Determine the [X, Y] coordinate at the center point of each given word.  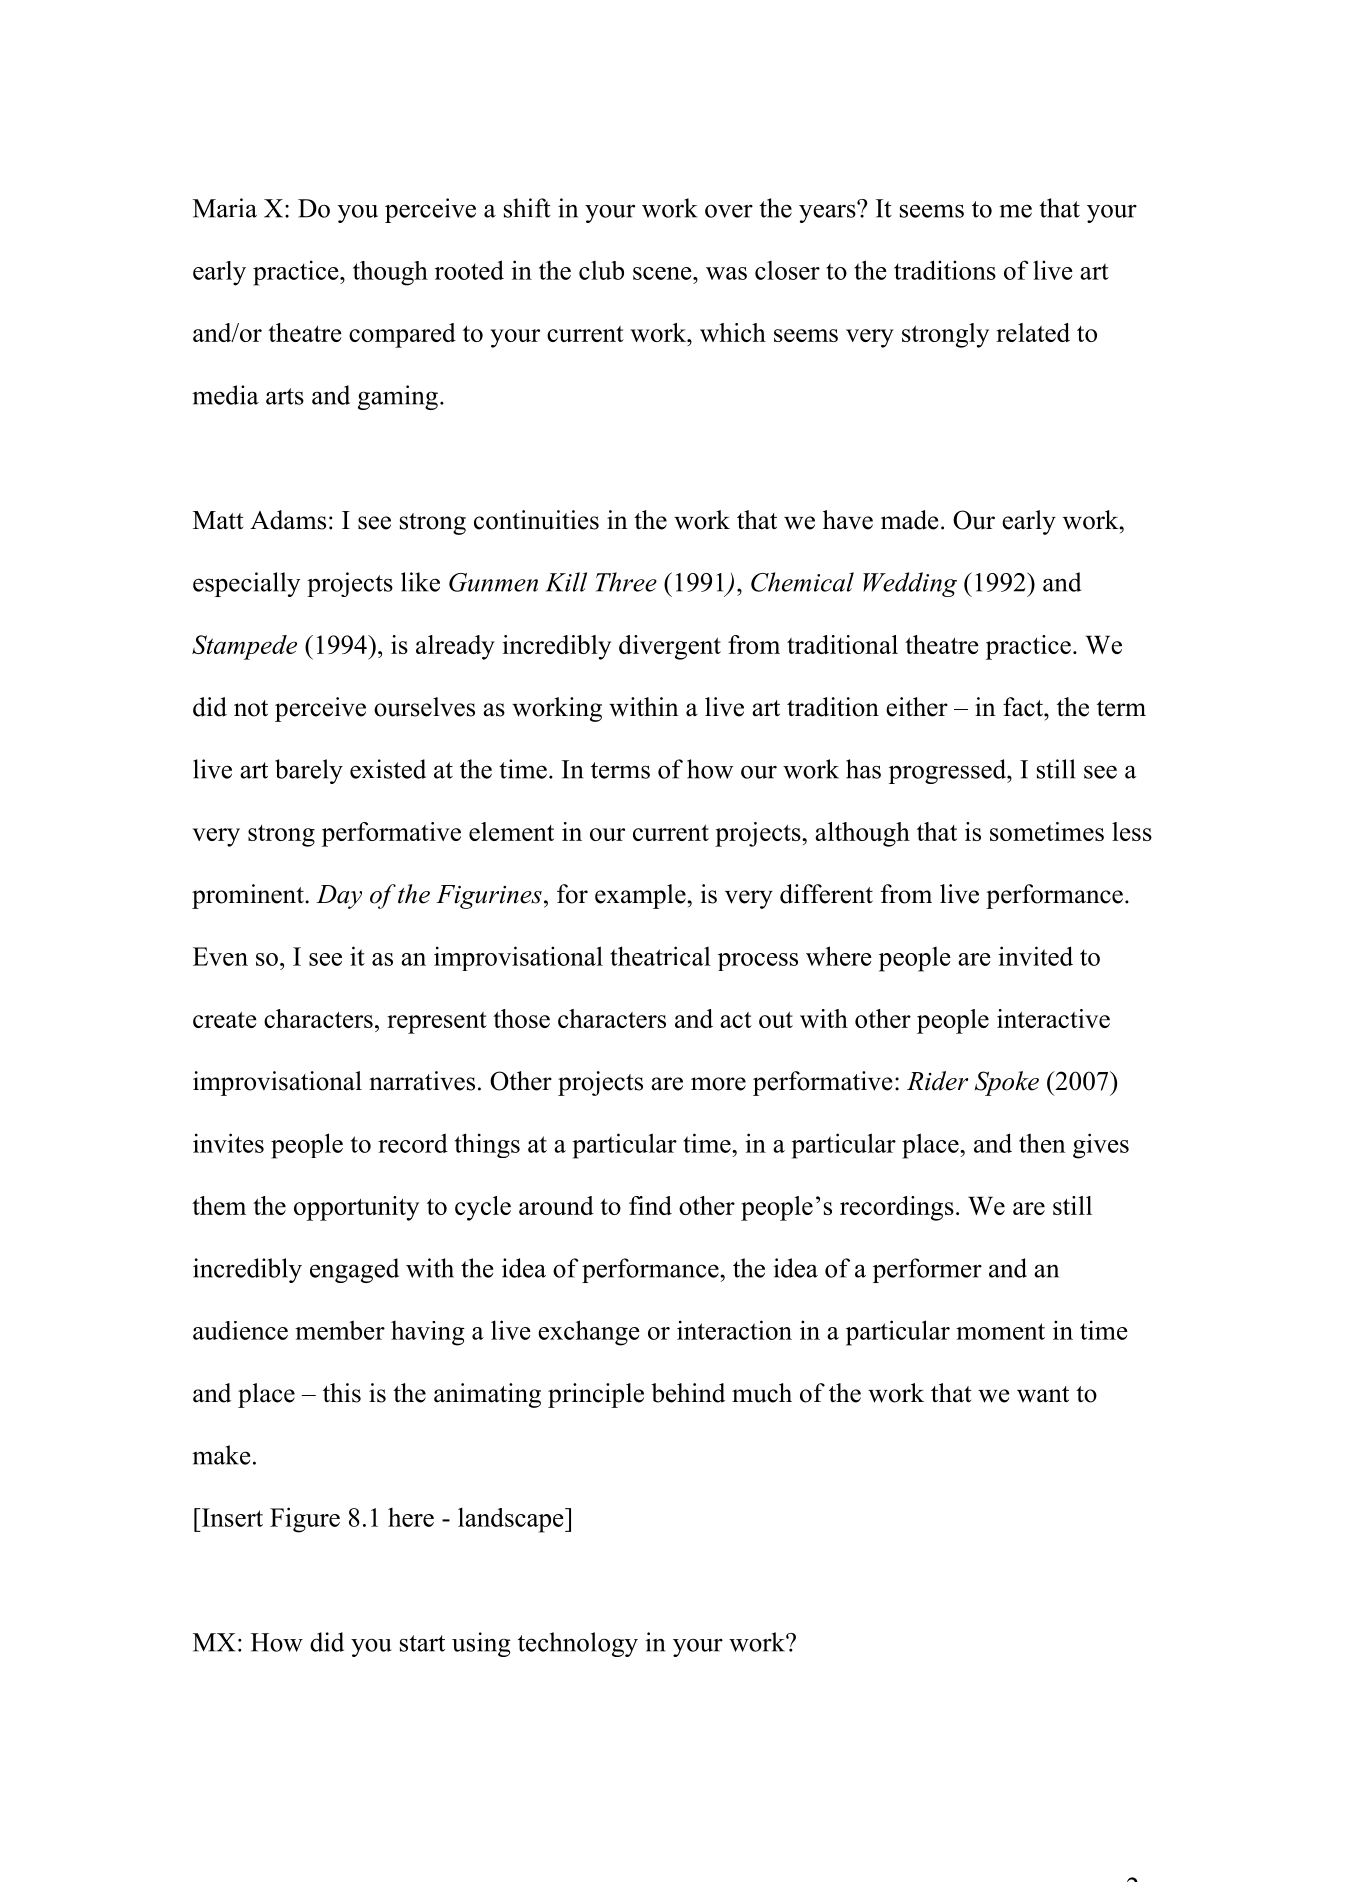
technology [578, 1644]
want [1043, 1394]
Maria [225, 208]
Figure [305, 1520]
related [1033, 332]
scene [663, 273]
